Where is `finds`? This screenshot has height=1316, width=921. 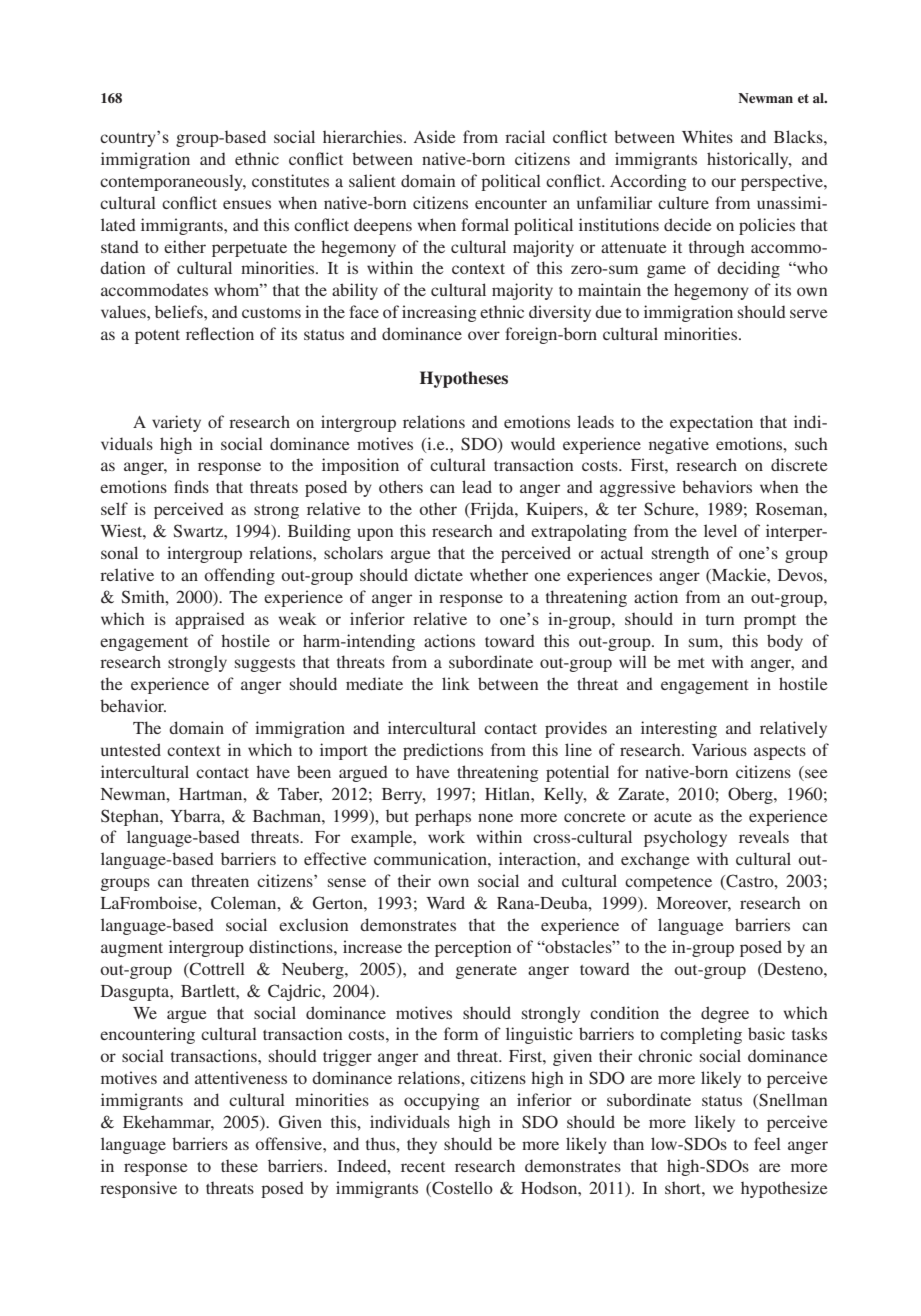
finds is located at coordinates (191, 486).
